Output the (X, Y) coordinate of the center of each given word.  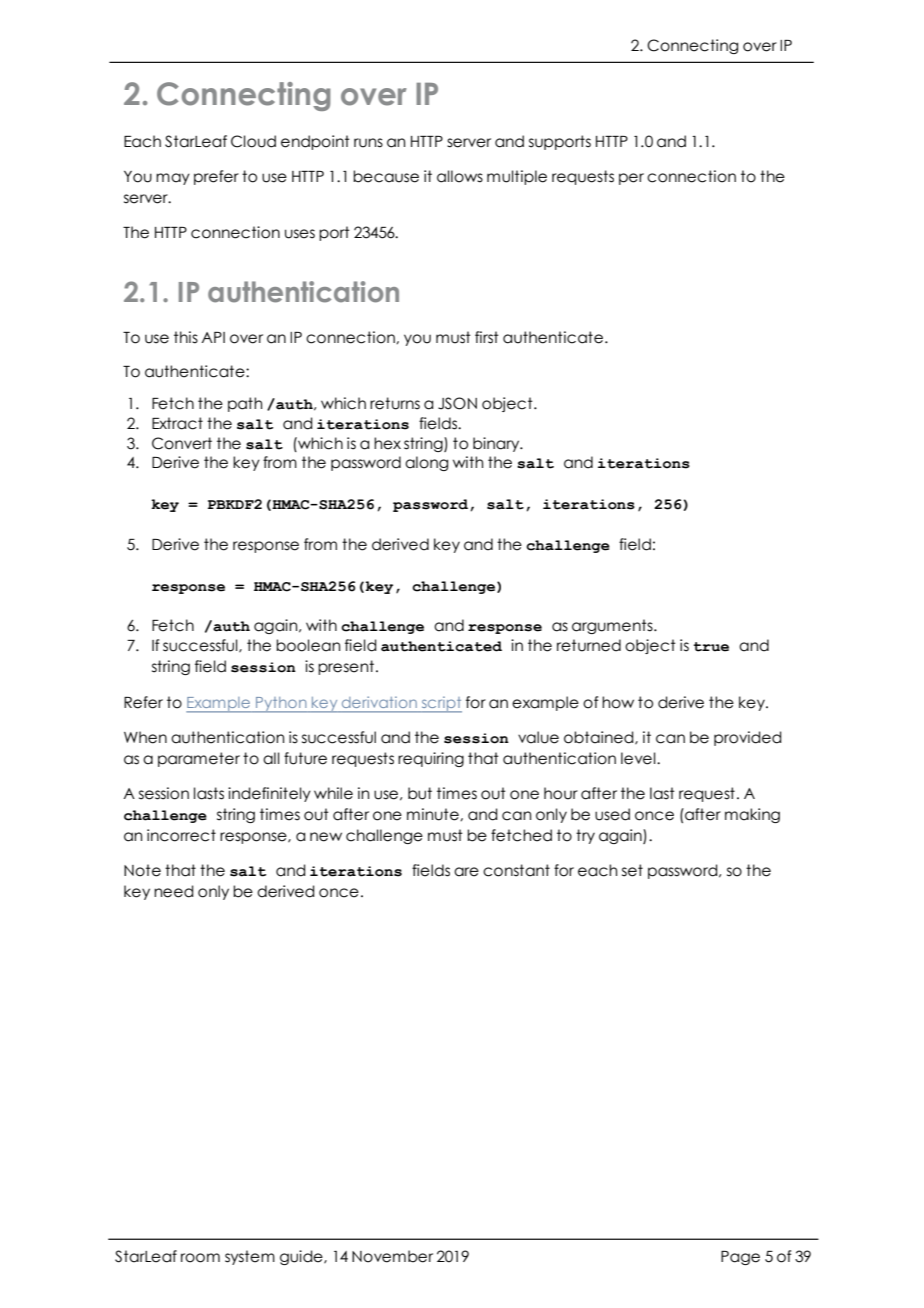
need (174, 891)
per (631, 179)
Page (740, 1258)
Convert (182, 443)
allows (460, 176)
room (200, 1258)
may (173, 179)
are (466, 872)
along (426, 463)
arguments (613, 626)
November (392, 1256)
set (632, 870)
